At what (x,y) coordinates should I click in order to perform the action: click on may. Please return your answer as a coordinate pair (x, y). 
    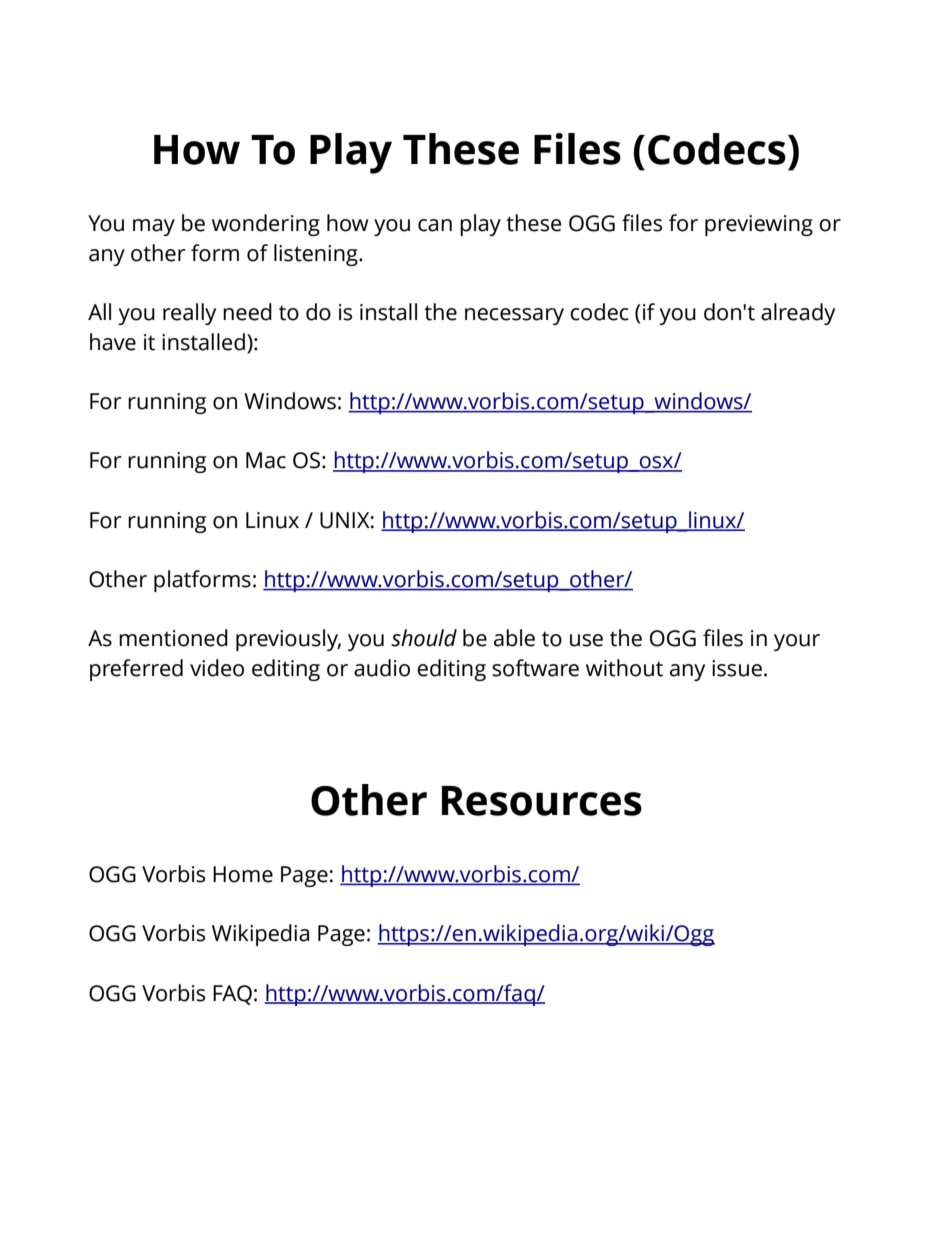
    Looking at the image, I should click on (154, 227).
